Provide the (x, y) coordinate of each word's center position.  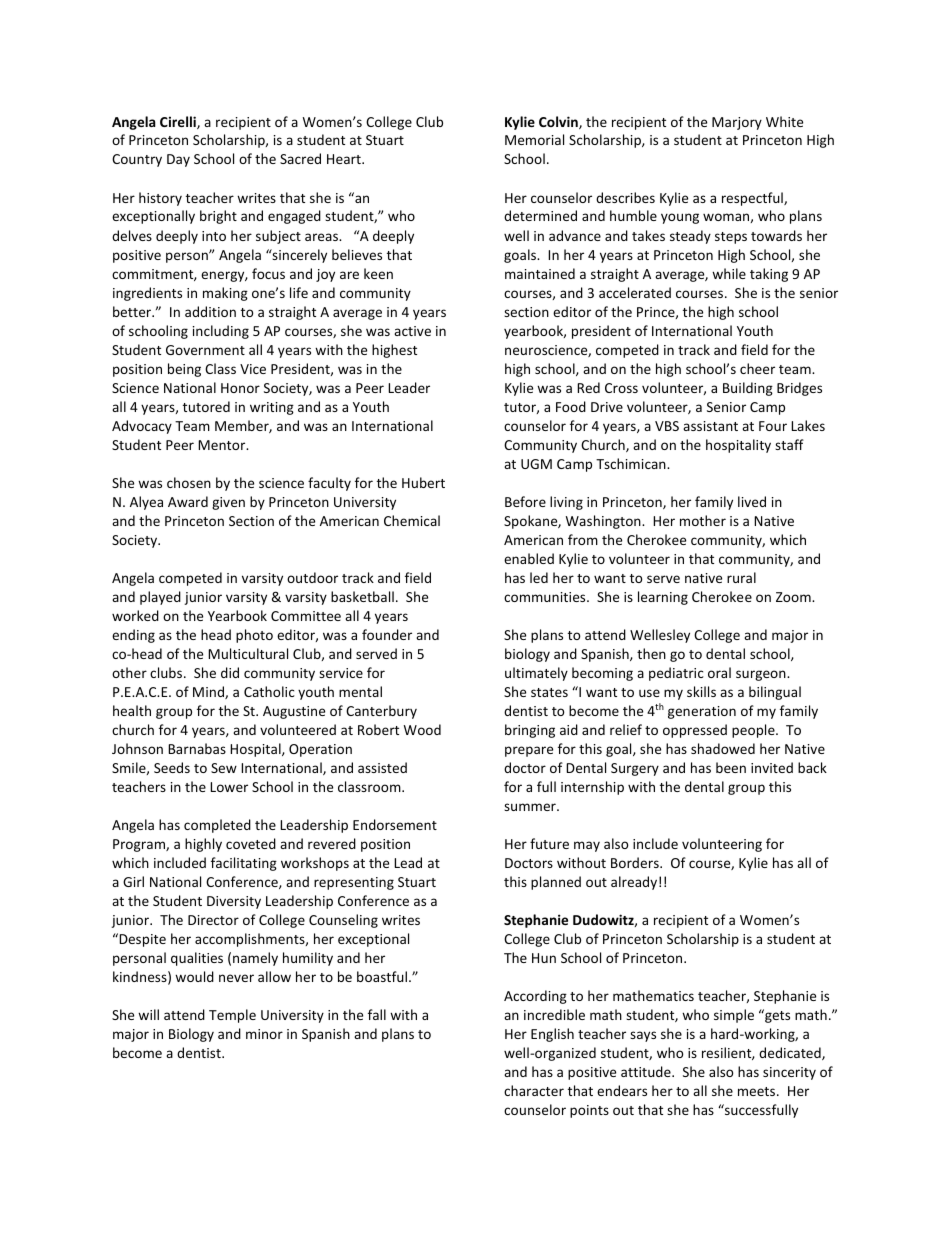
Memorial (534, 139)
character (534, 1090)
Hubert (423, 482)
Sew (224, 768)
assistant (710, 426)
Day (178, 160)
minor (264, 1034)
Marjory (737, 123)
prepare (529, 751)
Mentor (223, 445)
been (731, 767)
